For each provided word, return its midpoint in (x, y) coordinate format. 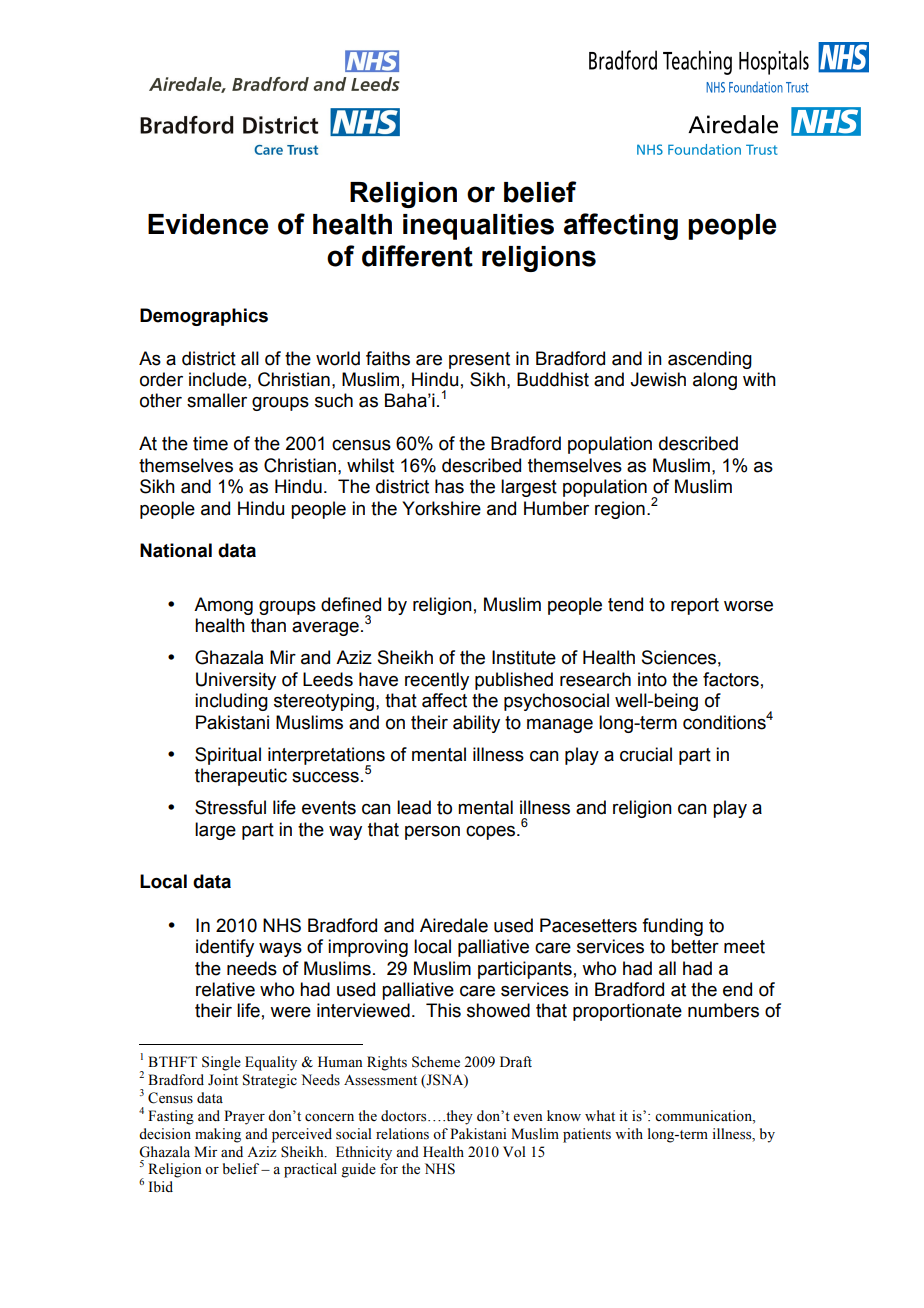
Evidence (208, 224)
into (652, 679)
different (417, 256)
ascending (710, 360)
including (231, 702)
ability (476, 724)
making (218, 1135)
